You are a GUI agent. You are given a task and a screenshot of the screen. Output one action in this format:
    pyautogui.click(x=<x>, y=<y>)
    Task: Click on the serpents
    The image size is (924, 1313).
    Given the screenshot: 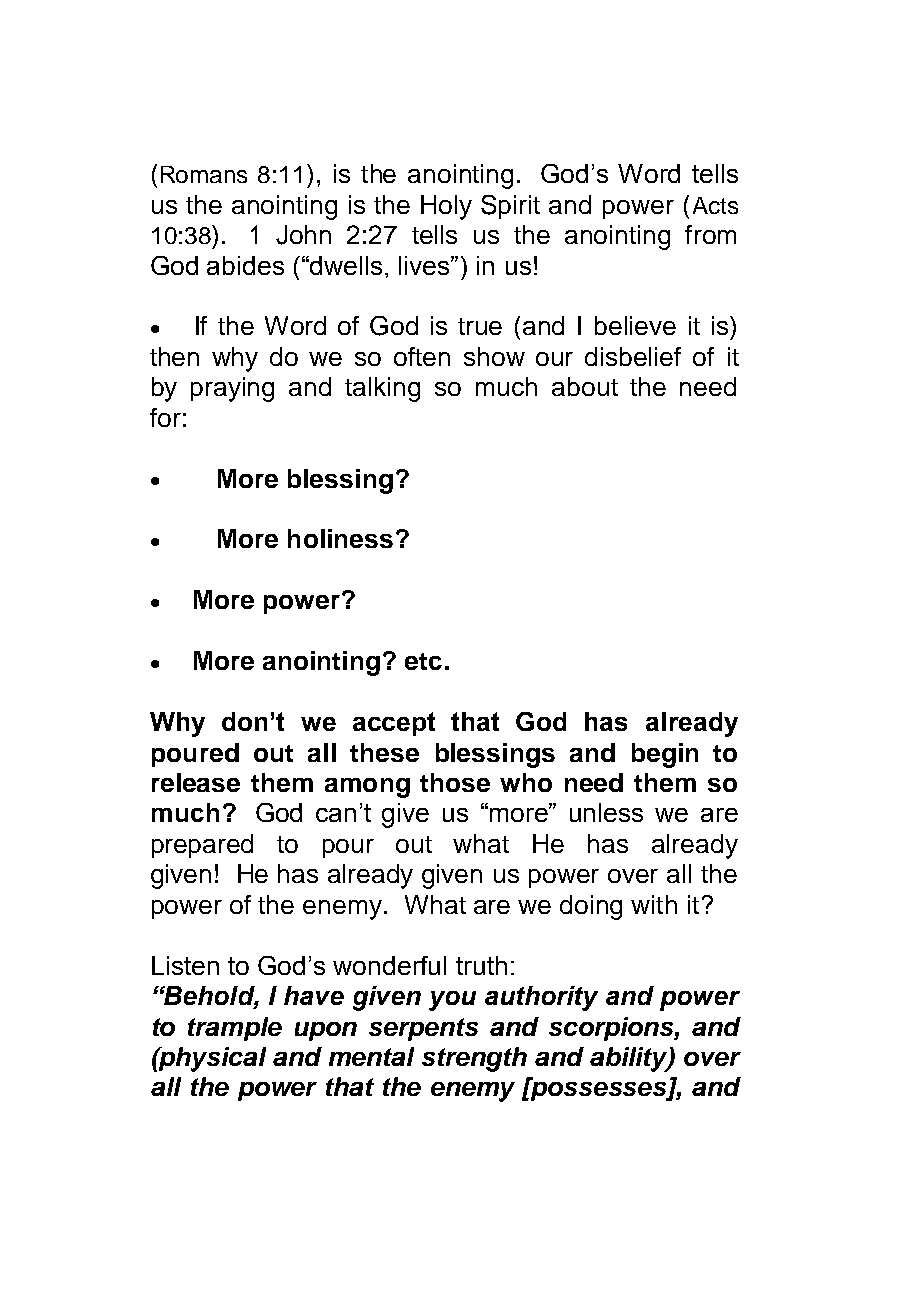 What is the action you would take?
    pyautogui.click(x=423, y=1029)
